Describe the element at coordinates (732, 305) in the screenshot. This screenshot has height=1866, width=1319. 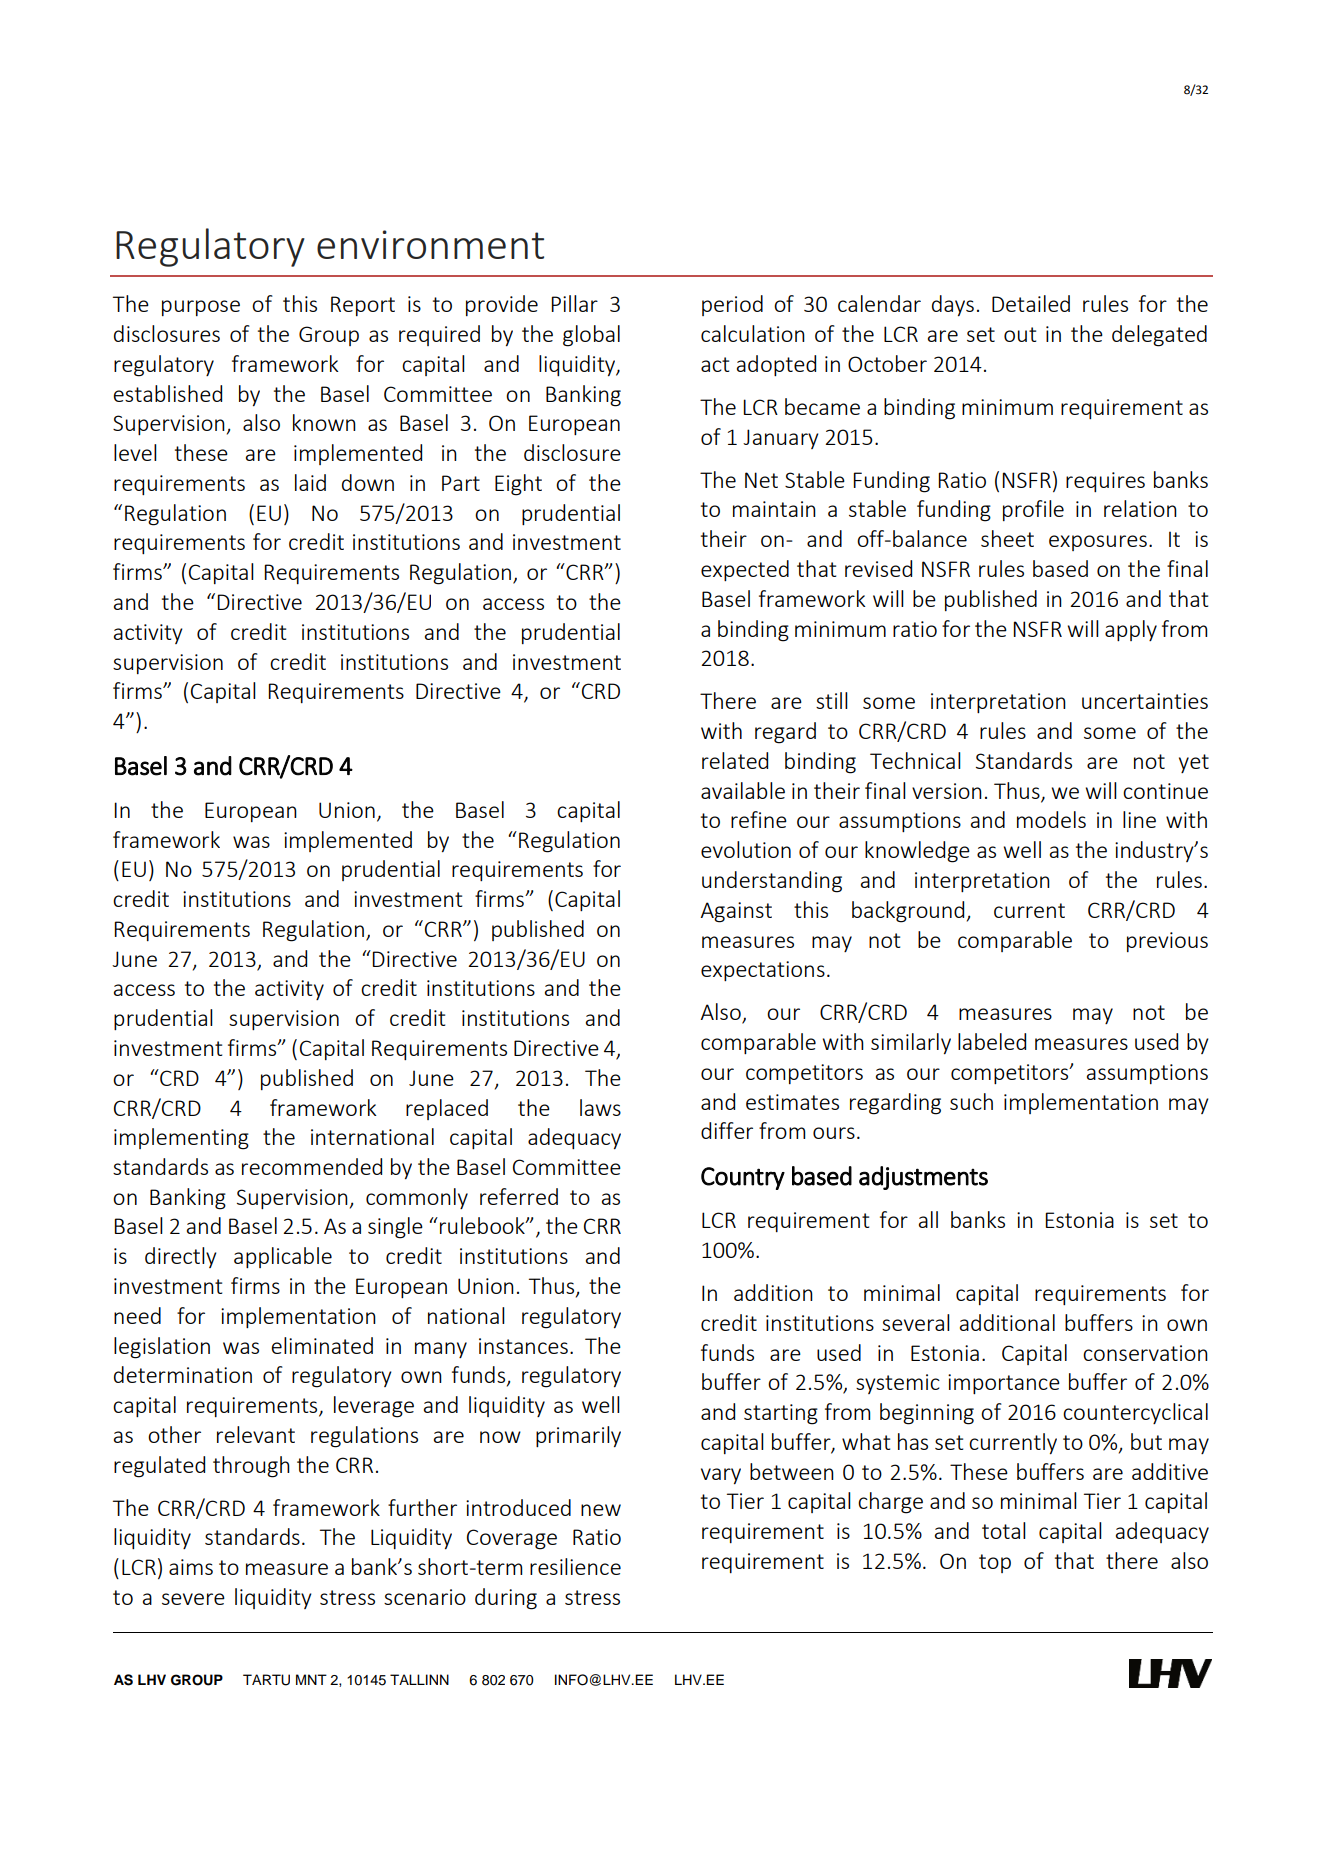
I see `period` at that location.
